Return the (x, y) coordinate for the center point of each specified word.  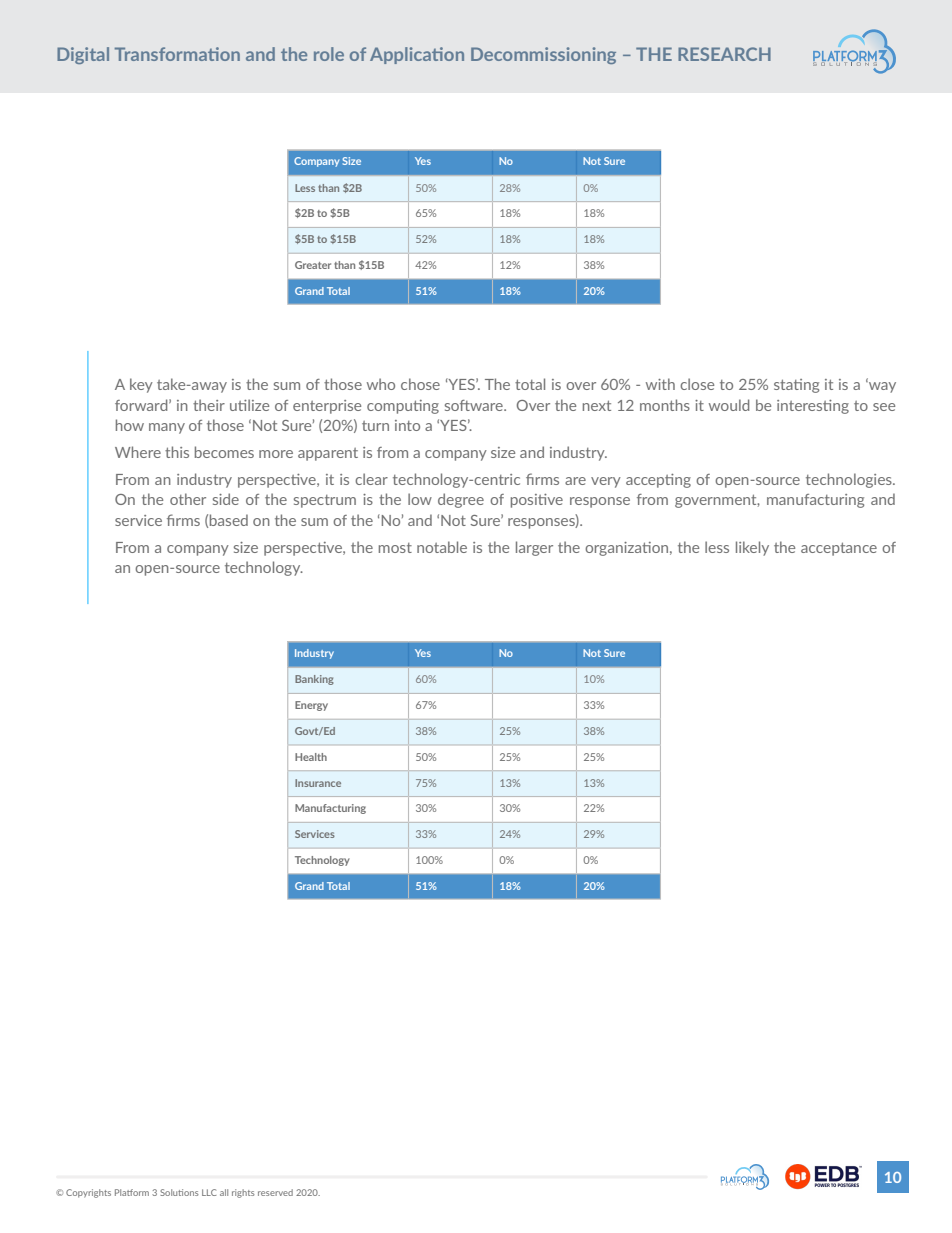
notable (442, 547)
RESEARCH (724, 54)
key (141, 385)
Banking (314, 680)
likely (752, 548)
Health (311, 757)
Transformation (177, 54)
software (475, 405)
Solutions (179, 1192)
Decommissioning (543, 55)
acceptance (839, 549)
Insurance (318, 783)
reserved (275, 1192)
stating (796, 386)
